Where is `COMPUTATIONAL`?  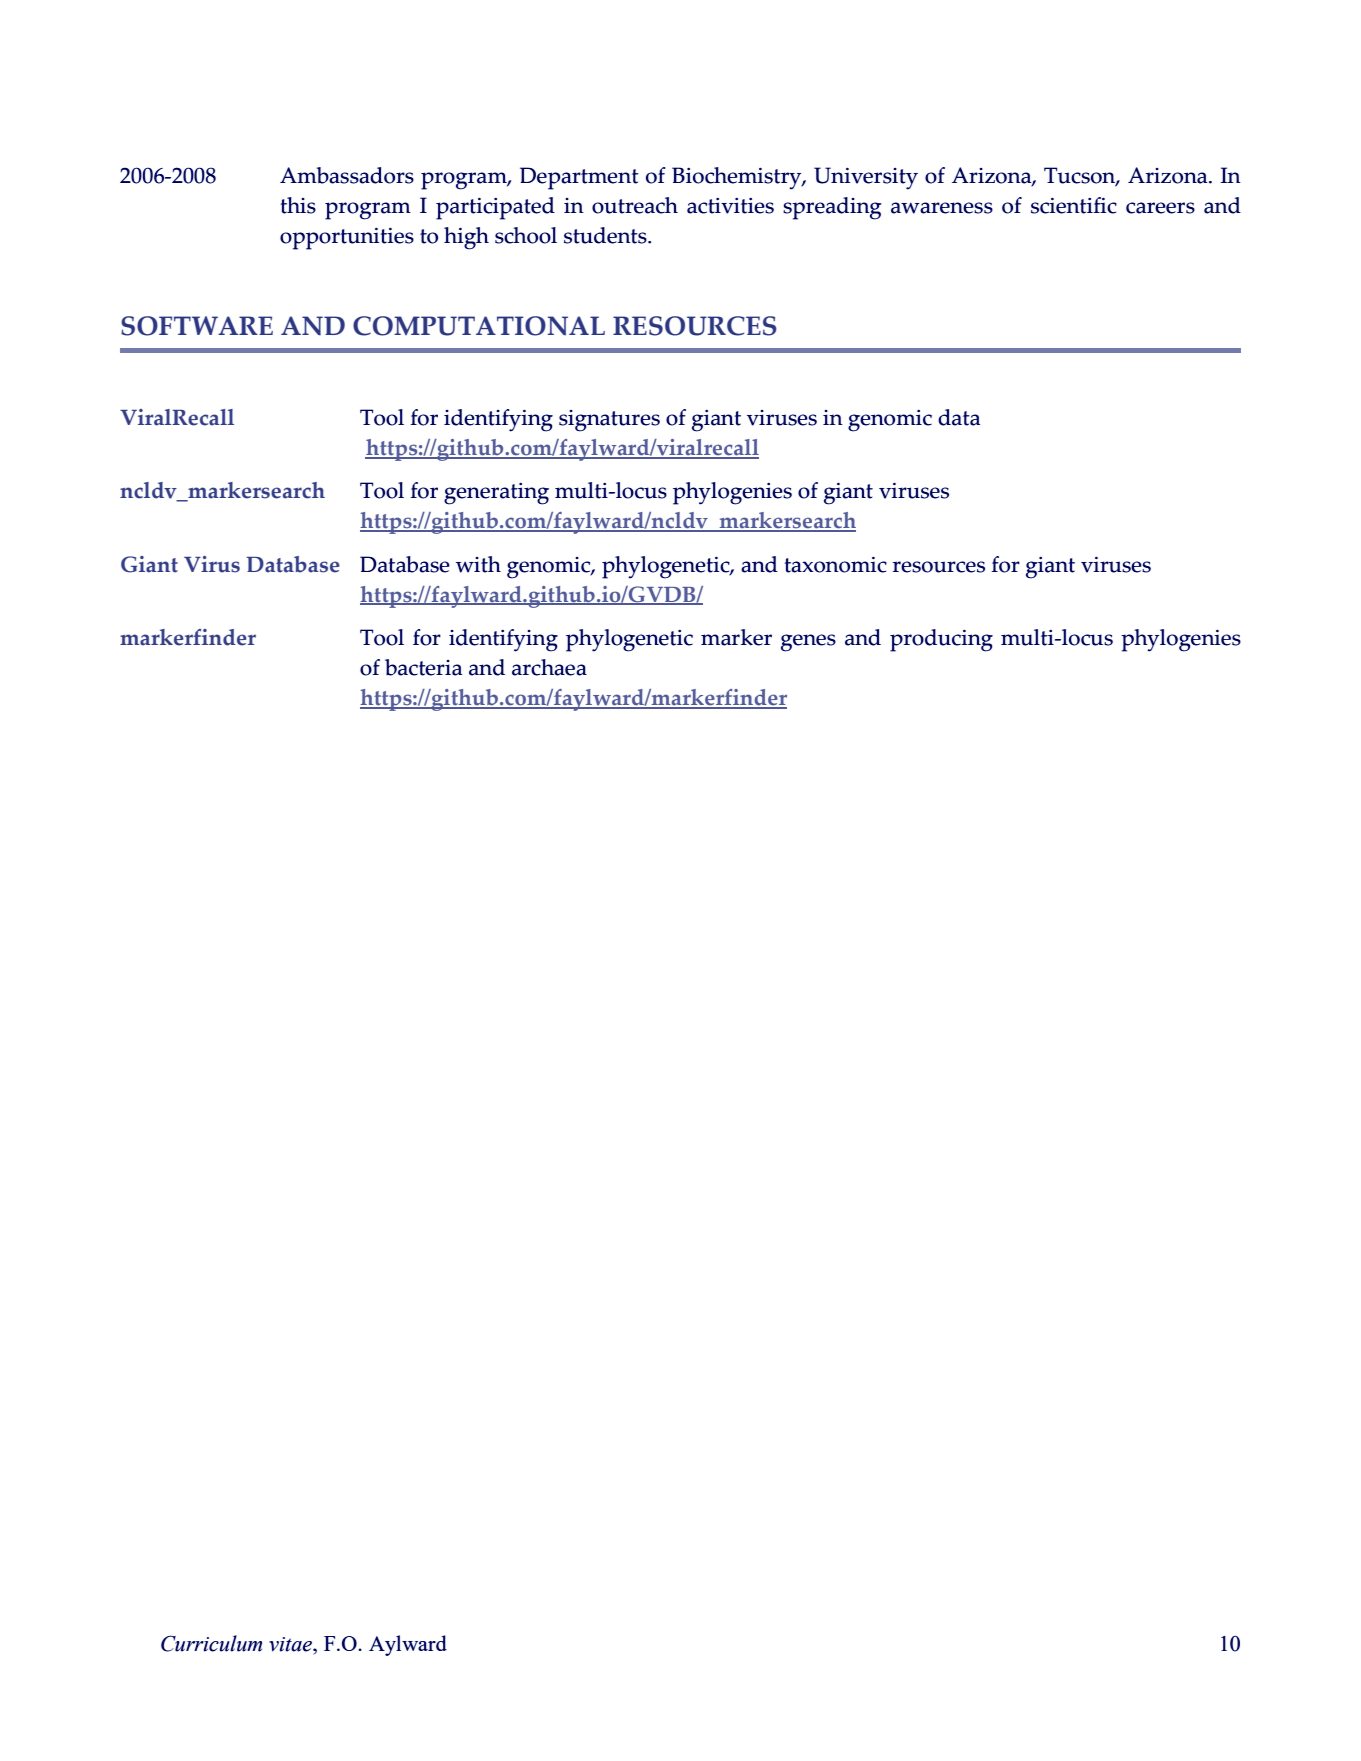
COMPUTATIONAL is located at coordinates (479, 326).
